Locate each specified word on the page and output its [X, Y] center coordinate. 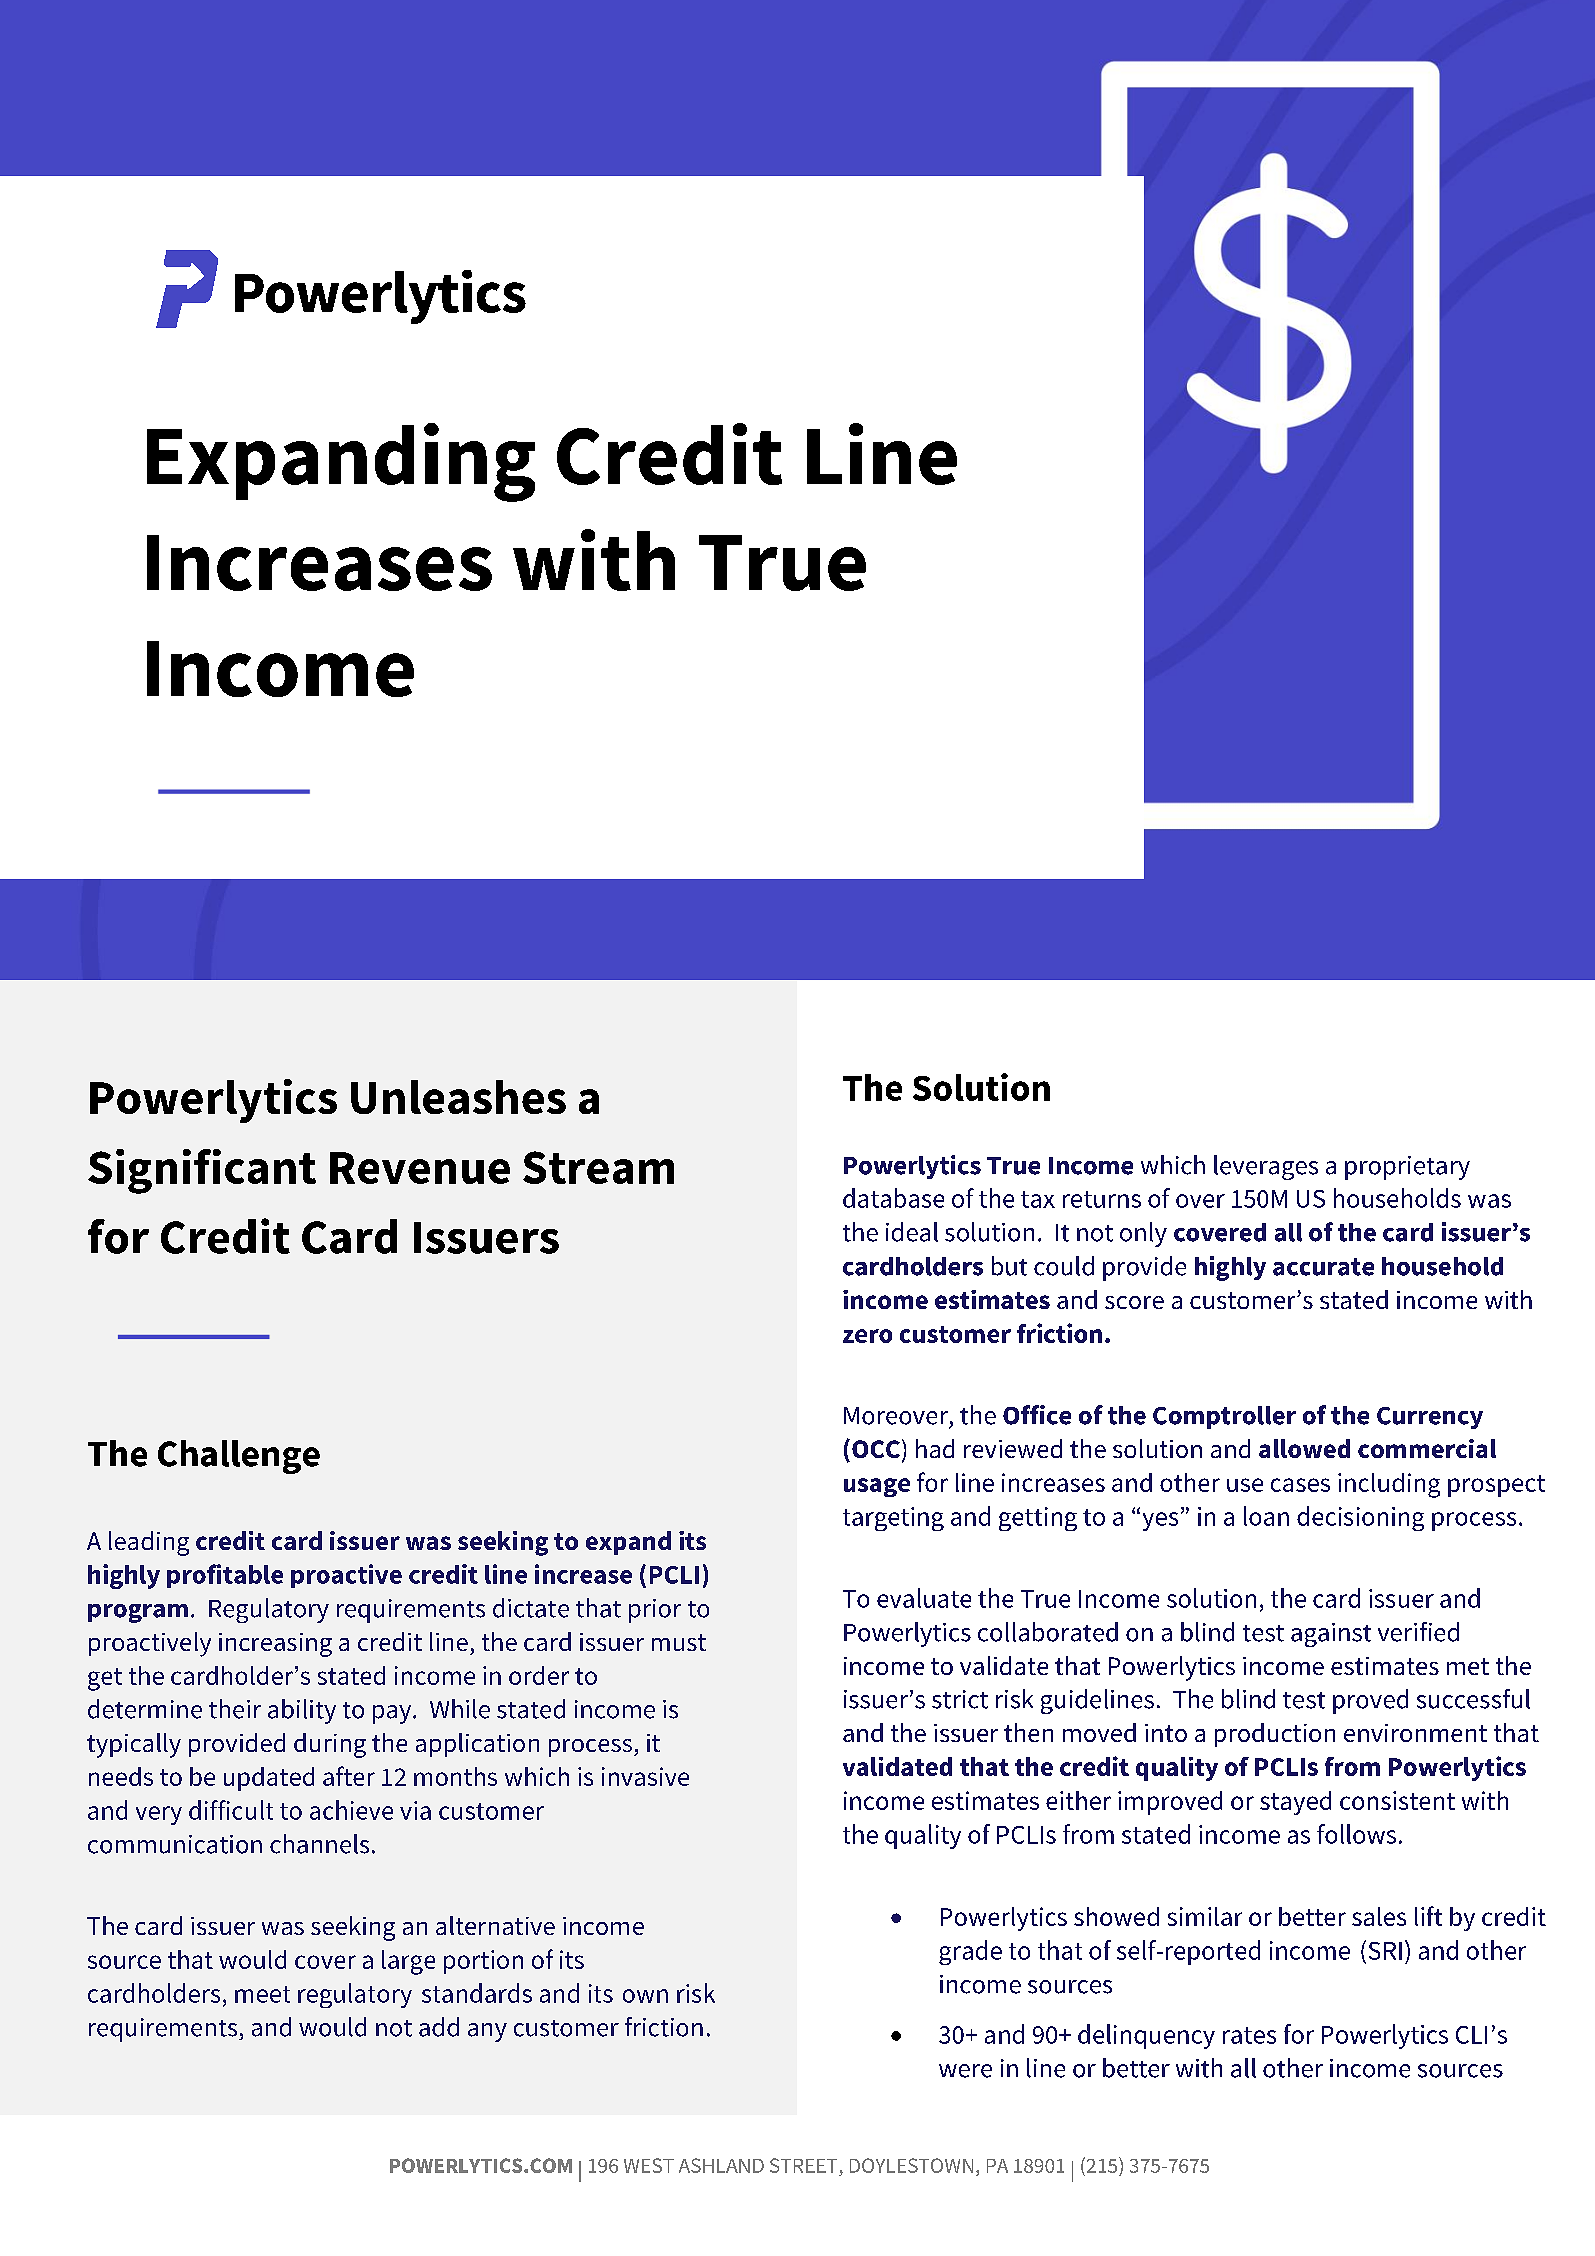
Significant [202, 1171]
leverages [1266, 1167]
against [1331, 1635]
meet [262, 1994]
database [893, 1198]
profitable [225, 1576]
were [965, 2071]
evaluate [924, 1598]
